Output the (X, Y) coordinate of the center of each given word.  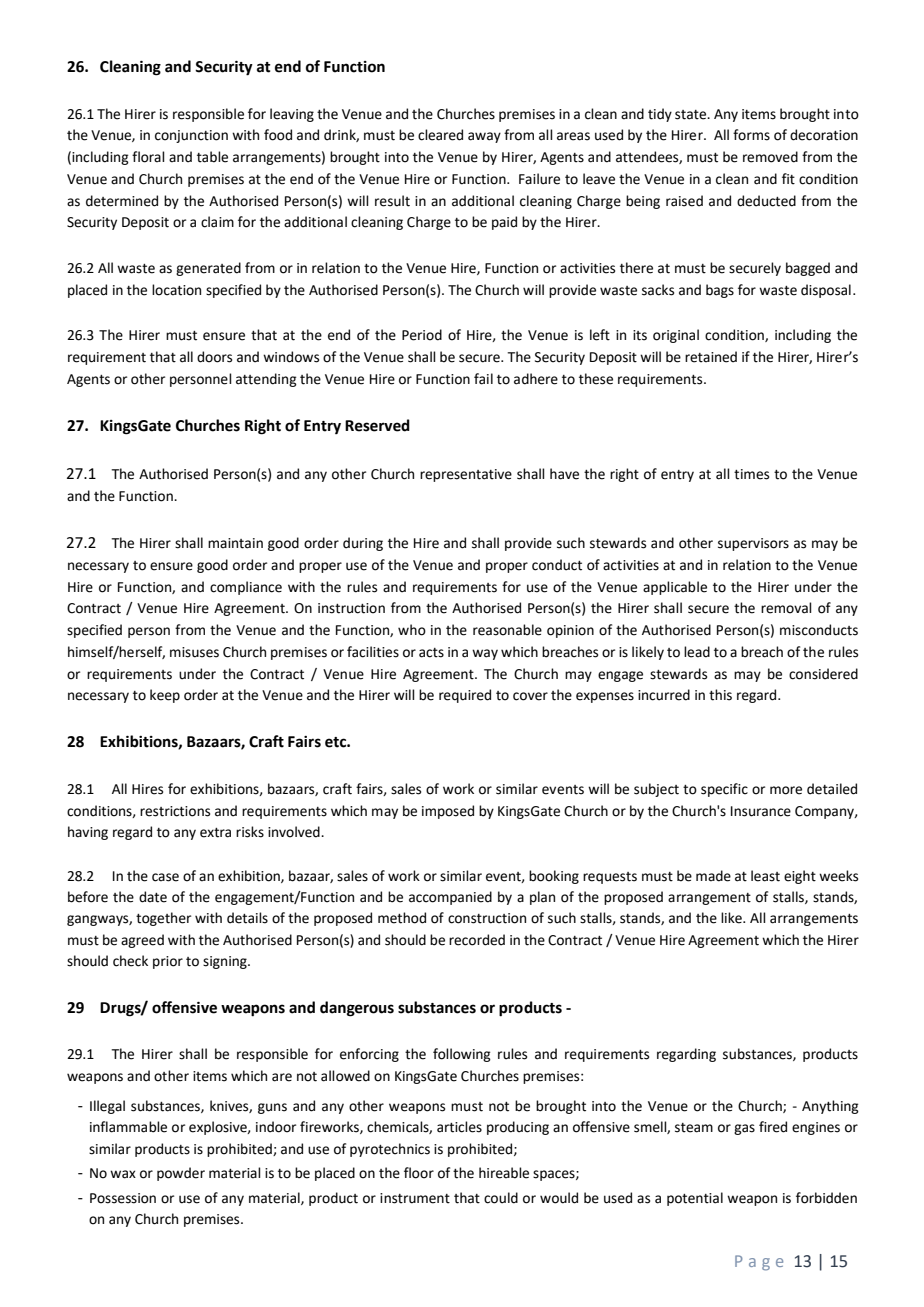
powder (181, 1174)
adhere (536, 379)
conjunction (191, 136)
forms (751, 135)
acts (431, 653)
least (765, 876)
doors (214, 357)
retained (711, 357)
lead (697, 652)
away (484, 137)
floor (419, 1173)
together (163, 919)
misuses (194, 652)
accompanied (450, 898)
